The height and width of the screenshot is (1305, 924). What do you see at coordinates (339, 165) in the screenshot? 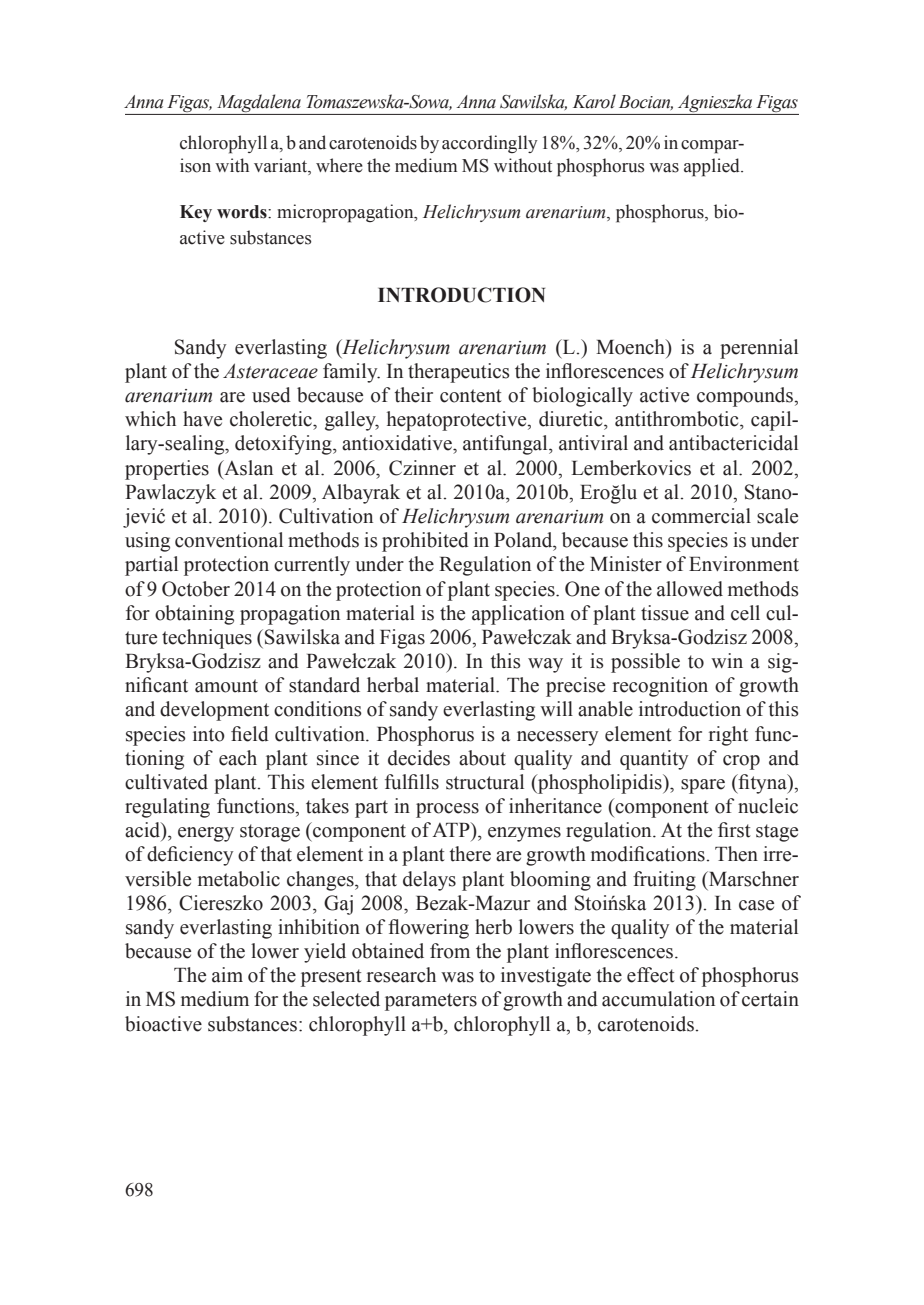
I see `where` at bounding box center [339, 165].
